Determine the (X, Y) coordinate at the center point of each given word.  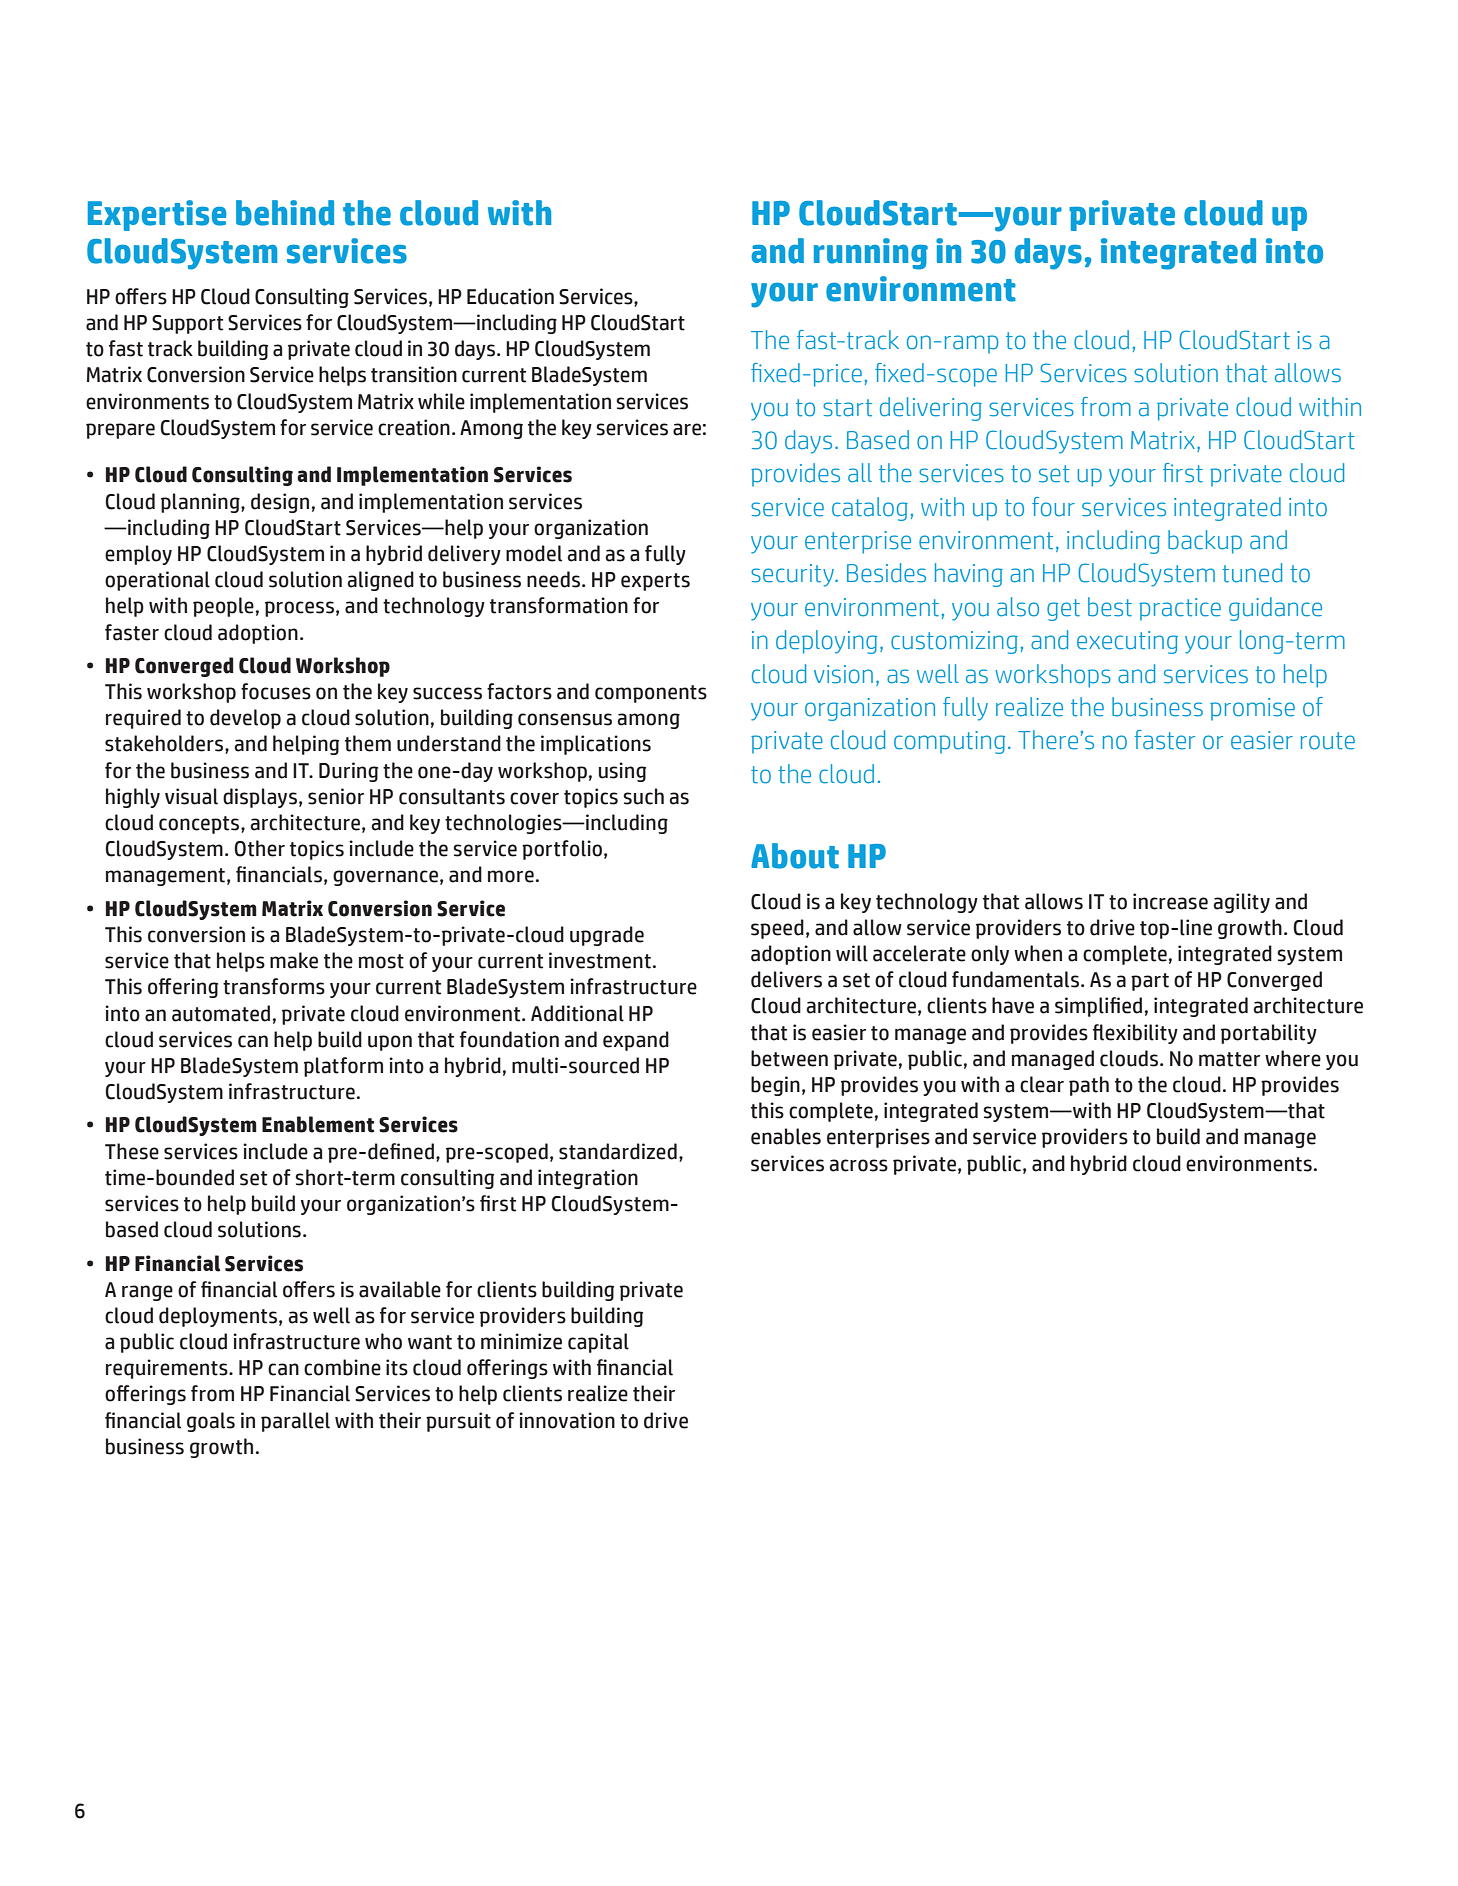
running (871, 254)
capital (598, 1343)
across (858, 1165)
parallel (295, 1422)
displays (260, 798)
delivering (931, 409)
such (643, 796)
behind (285, 213)
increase (1170, 901)
